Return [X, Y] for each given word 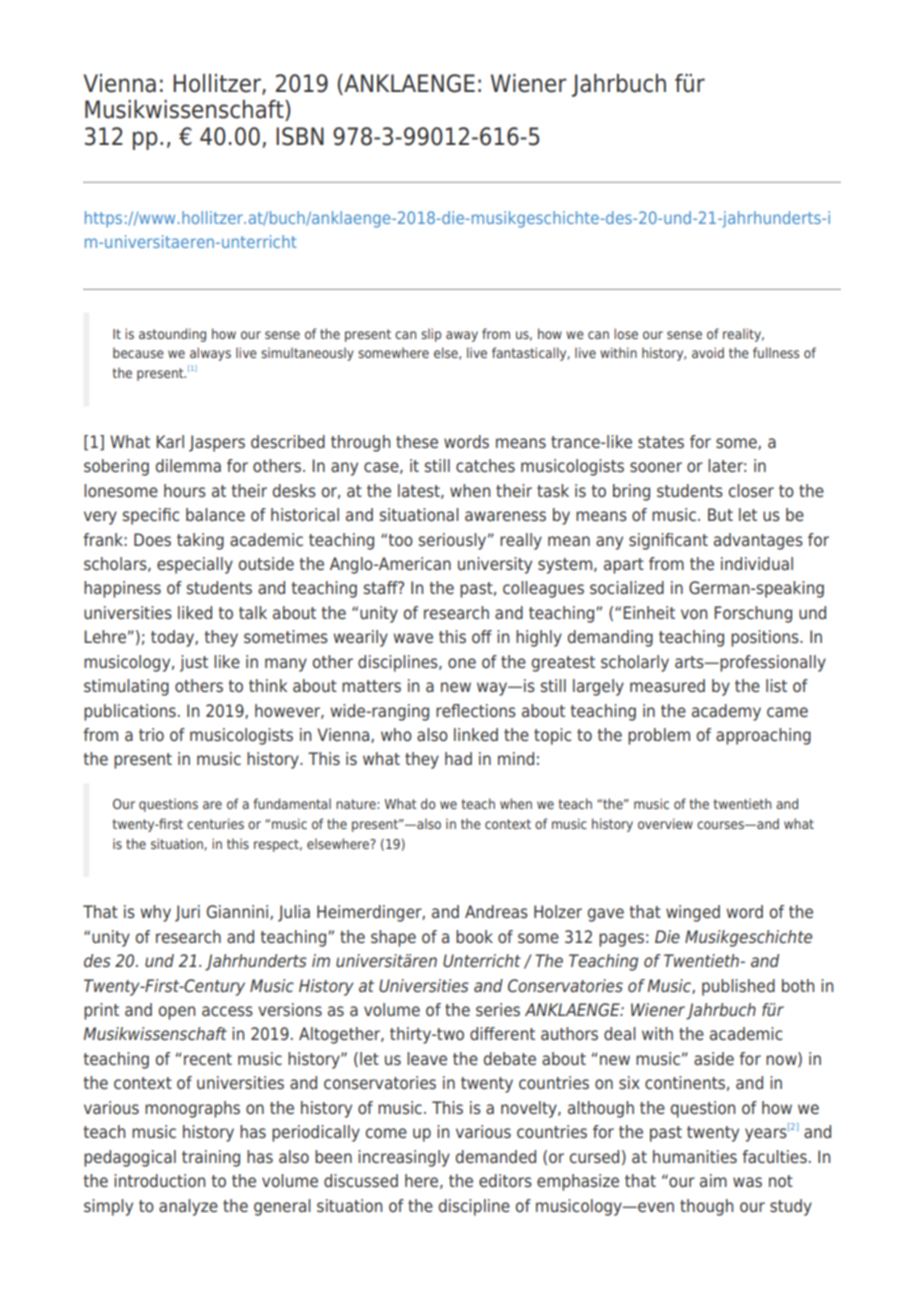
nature [357, 804]
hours [185, 490]
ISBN [300, 136]
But [720, 514]
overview [665, 823]
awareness [505, 516]
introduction [159, 1180]
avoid [708, 352]
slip [431, 335]
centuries [215, 823]
